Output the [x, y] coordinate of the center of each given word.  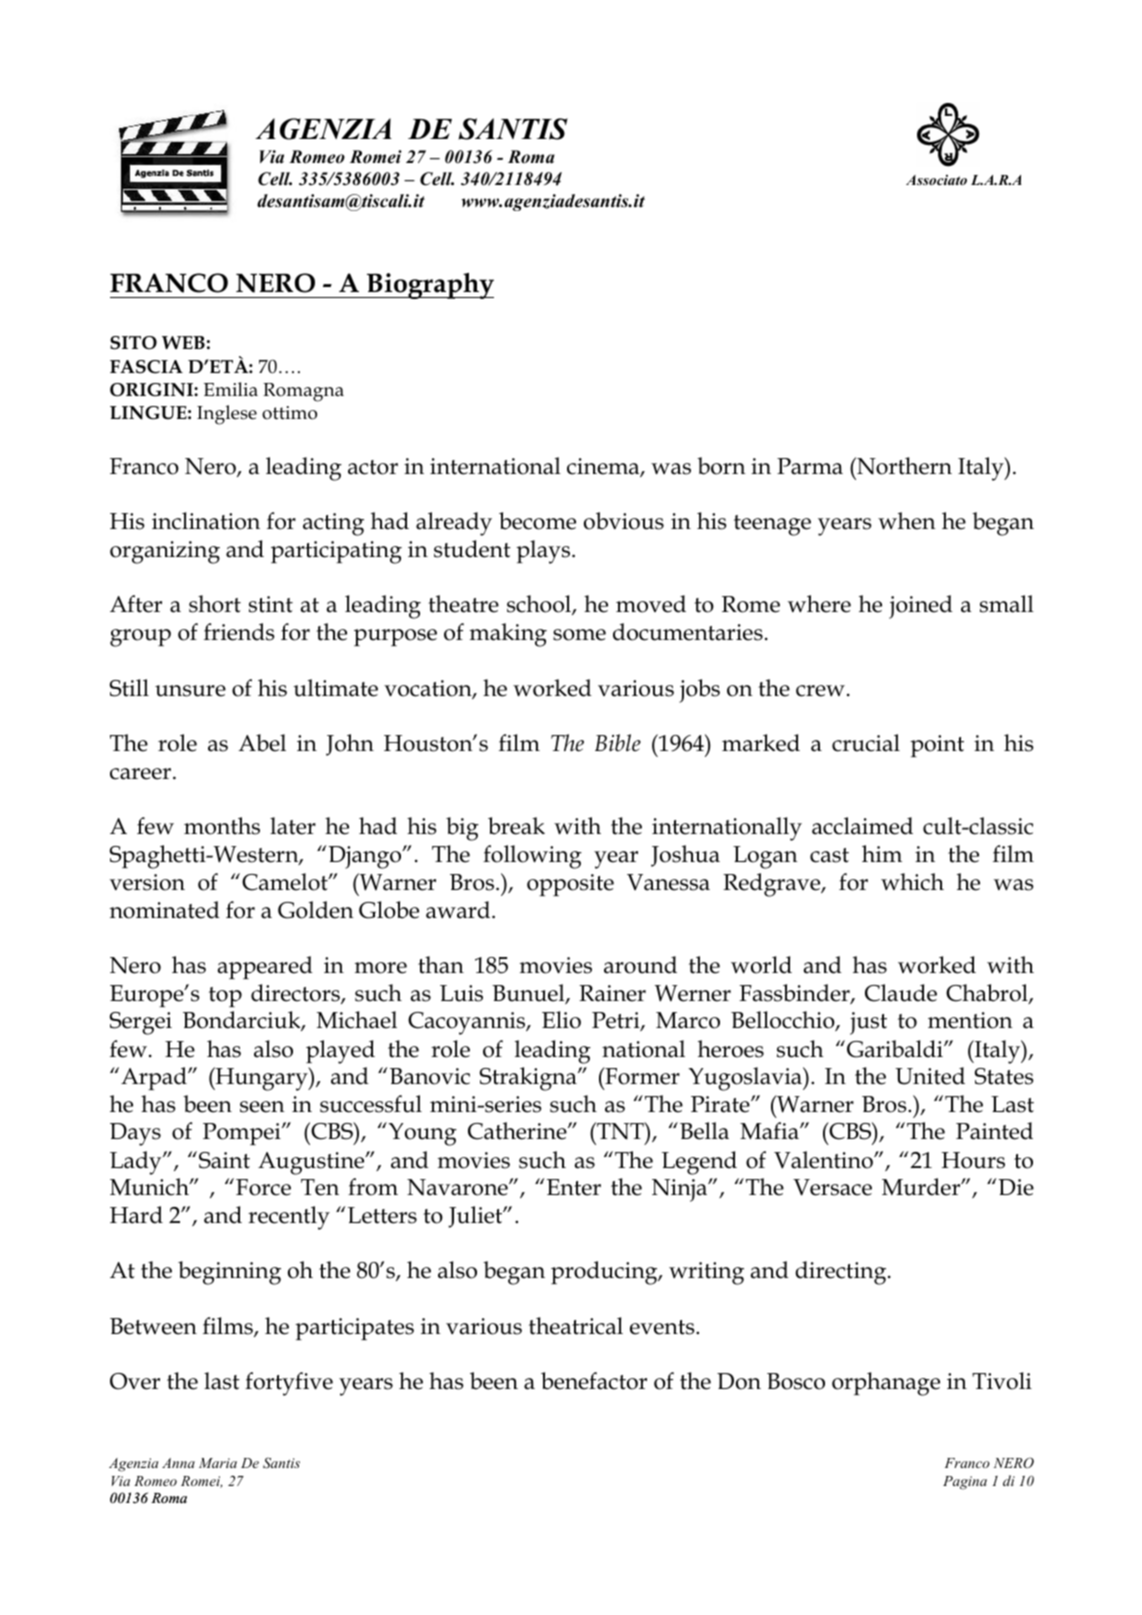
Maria [218, 1463]
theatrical [576, 1326]
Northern [903, 466]
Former [641, 1076]
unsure [190, 691]
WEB [183, 342]
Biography [429, 286]
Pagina [965, 1483]
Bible [618, 743]
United [930, 1076]
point [937, 746]
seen [262, 1107]
